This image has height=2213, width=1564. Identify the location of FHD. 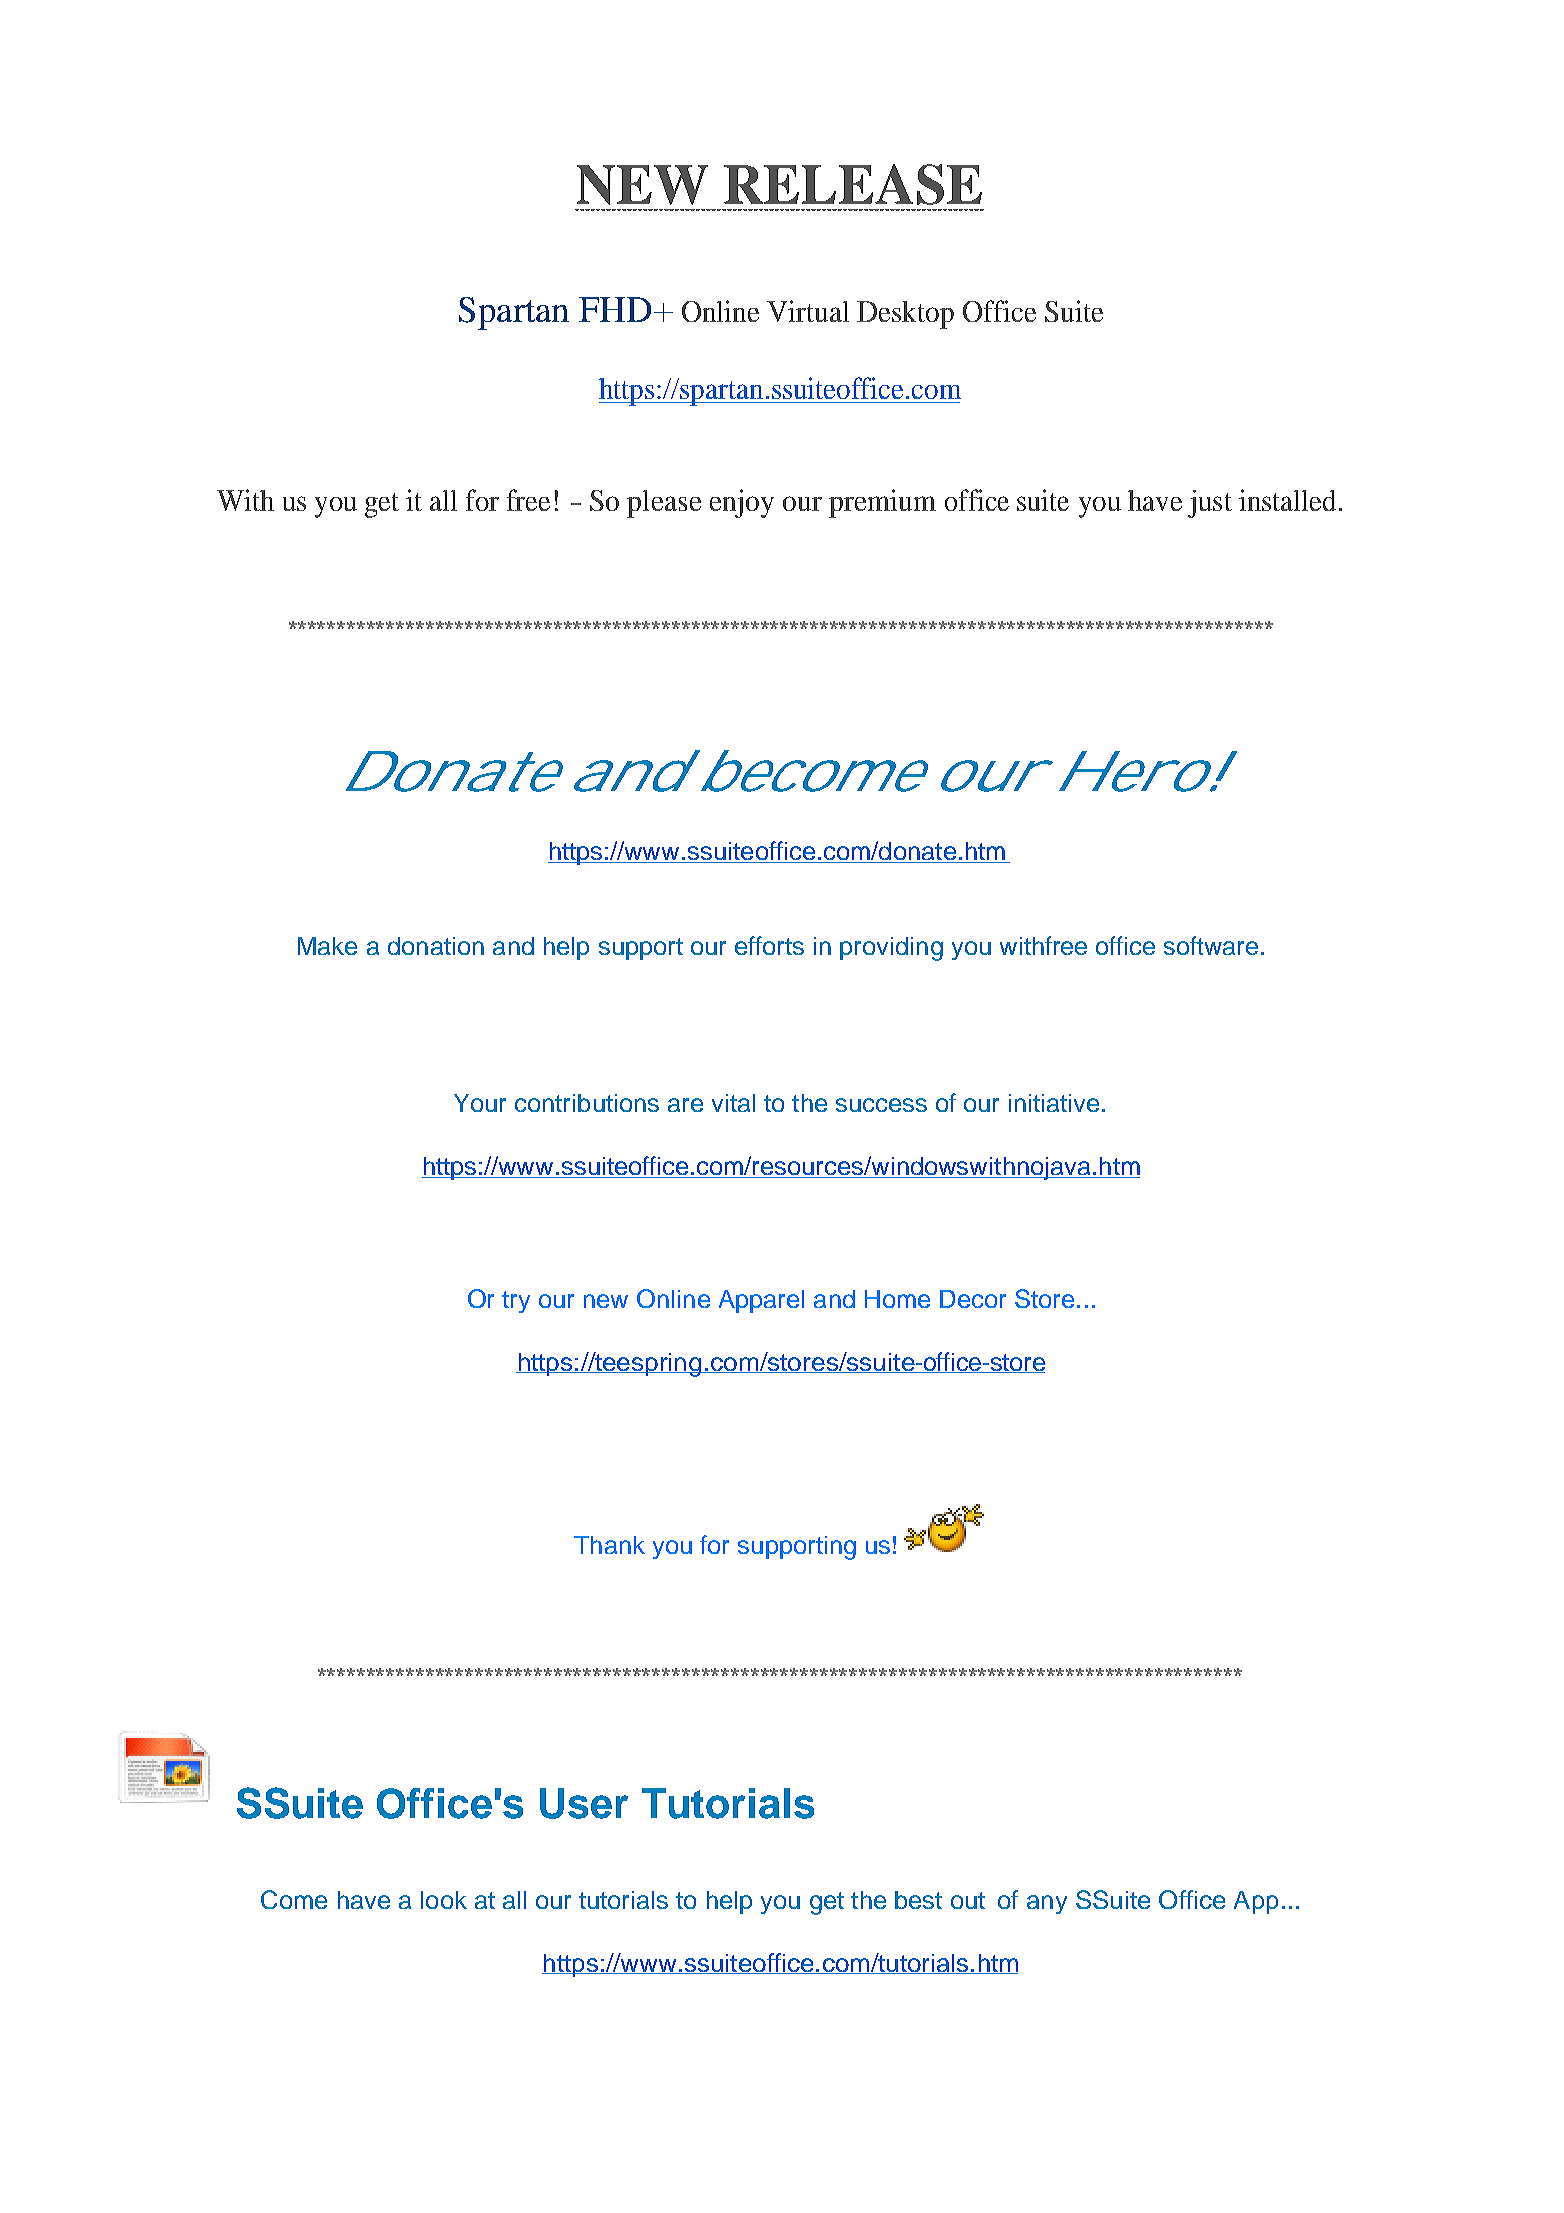
(615, 309).
